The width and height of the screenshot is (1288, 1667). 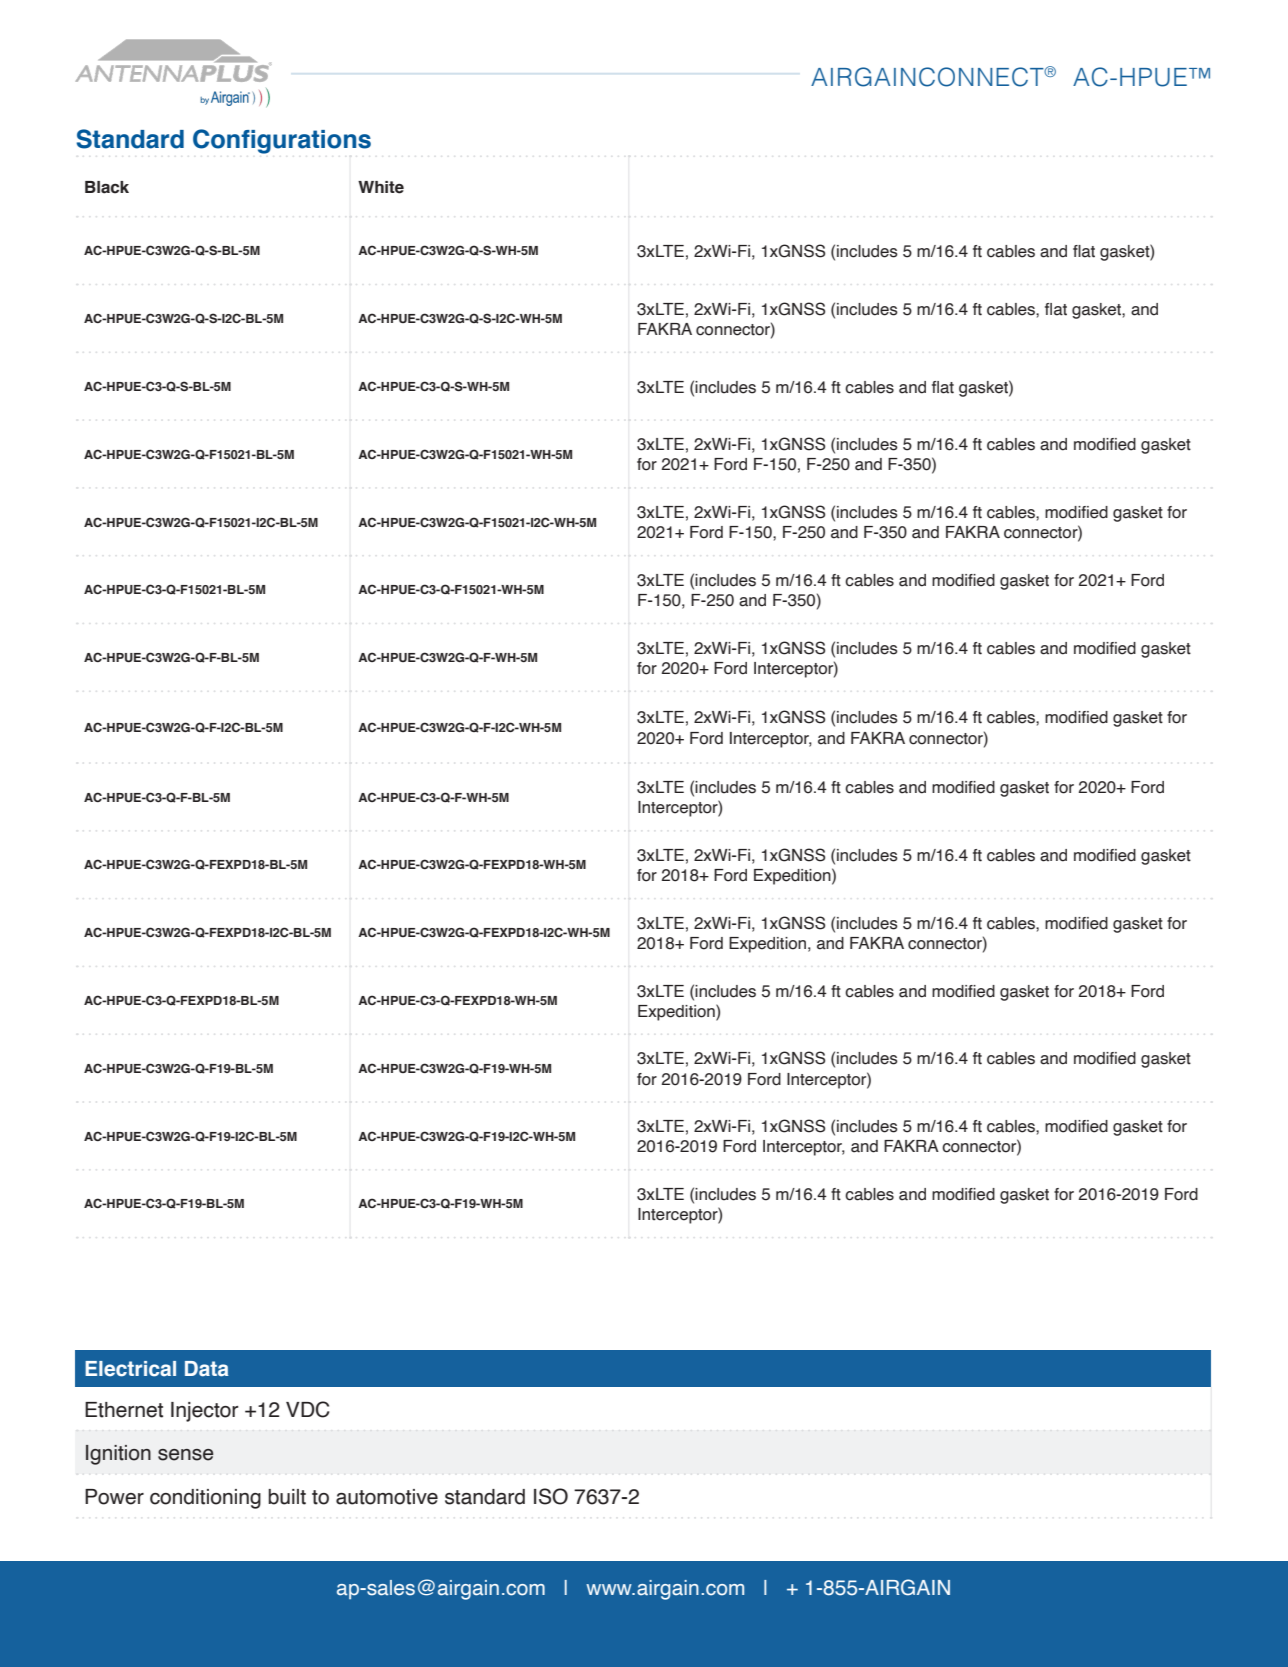 What do you see at coordinates (107, 187) in the screenshot?
I see `Black` at bounding box center [107, 187].
